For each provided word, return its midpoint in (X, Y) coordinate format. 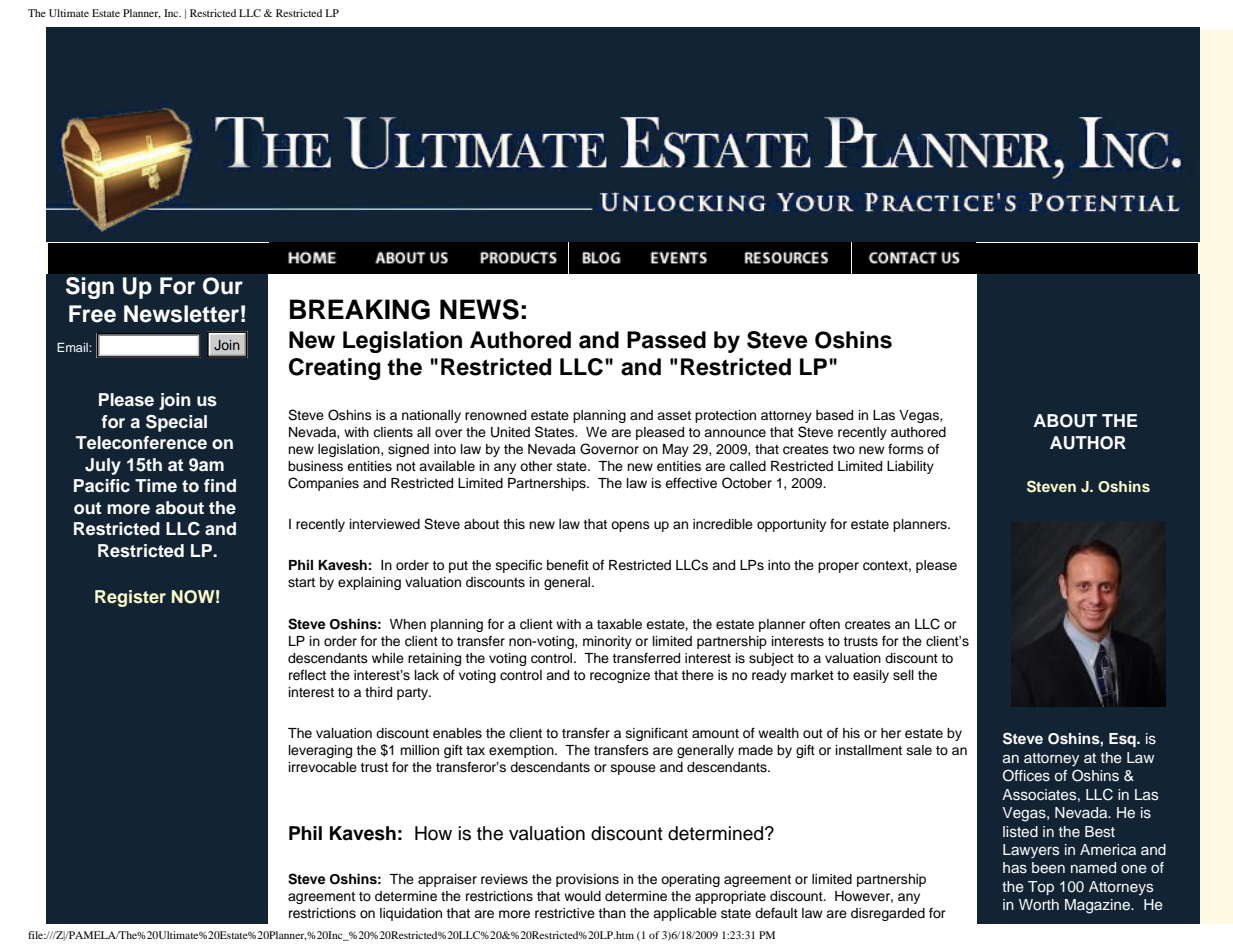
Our (223, 286)
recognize (620, 676)
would (582, 896)
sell (903, 675)
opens (630, 526)
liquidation (411, 914)
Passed (666, 340)
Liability (910, 467)
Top (1041, 888)
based (834, 415)
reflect (307, 674)
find (220, 486)
